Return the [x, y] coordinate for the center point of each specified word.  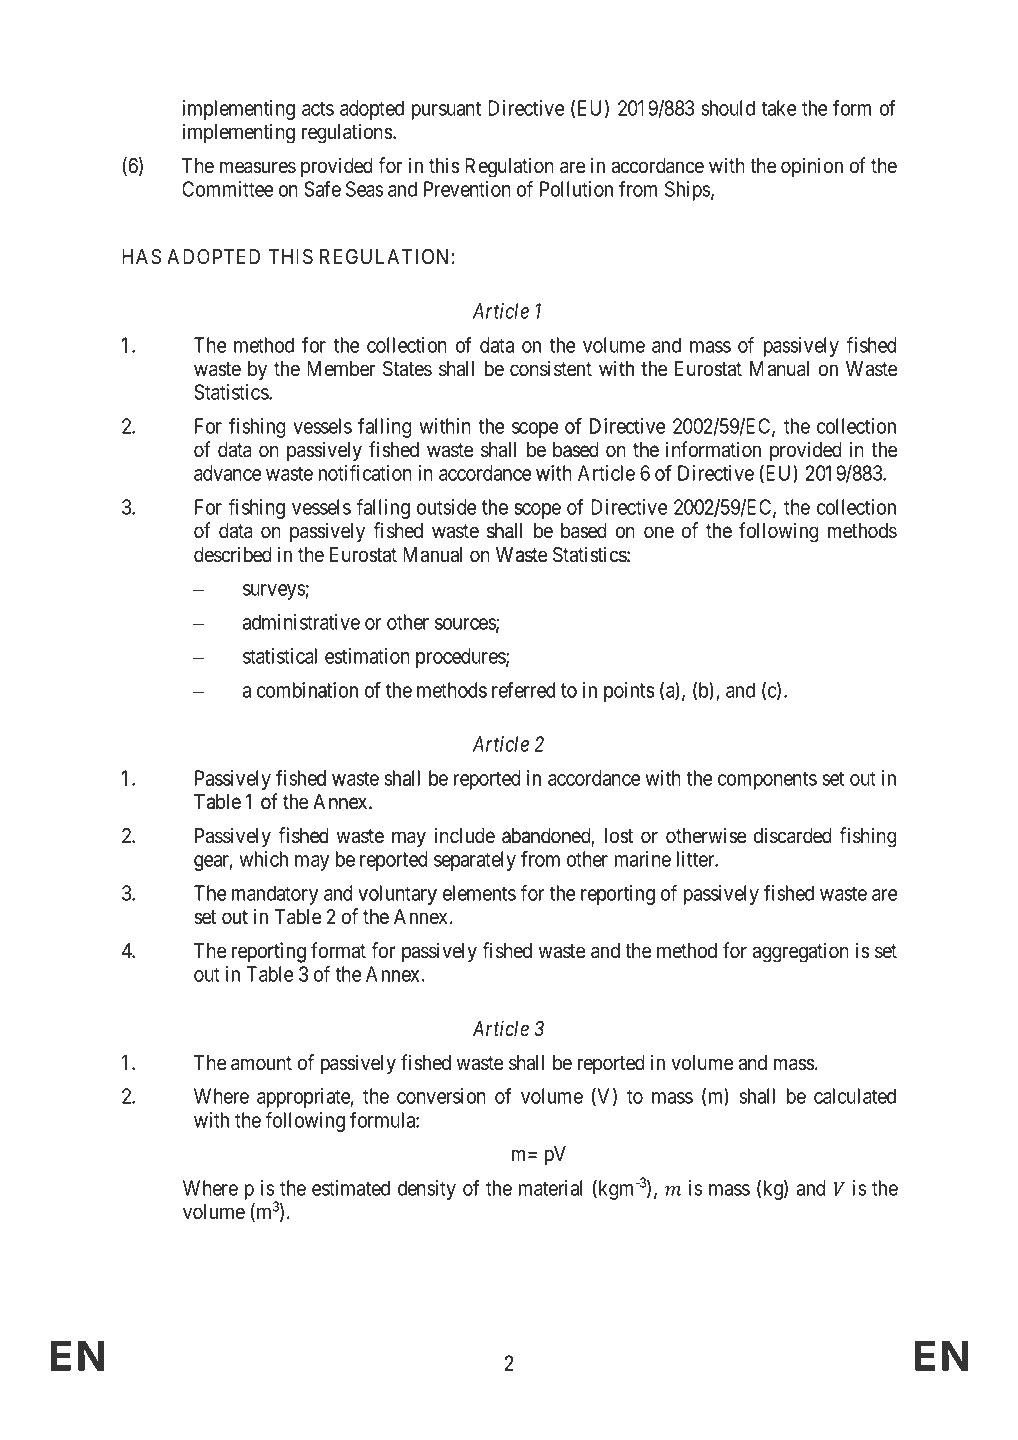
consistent [551, 368]
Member [341, 369]
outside [447, 507]
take [779, 108]
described [233, 554]
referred [524, 690]
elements [479, 893]
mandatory [274, 895]
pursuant [446, 110]
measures [258, 167]
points [629, 692]
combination [307, 690]
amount [261, 1063]
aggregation [801, 952]
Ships [687, 191]
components [767, 780]
